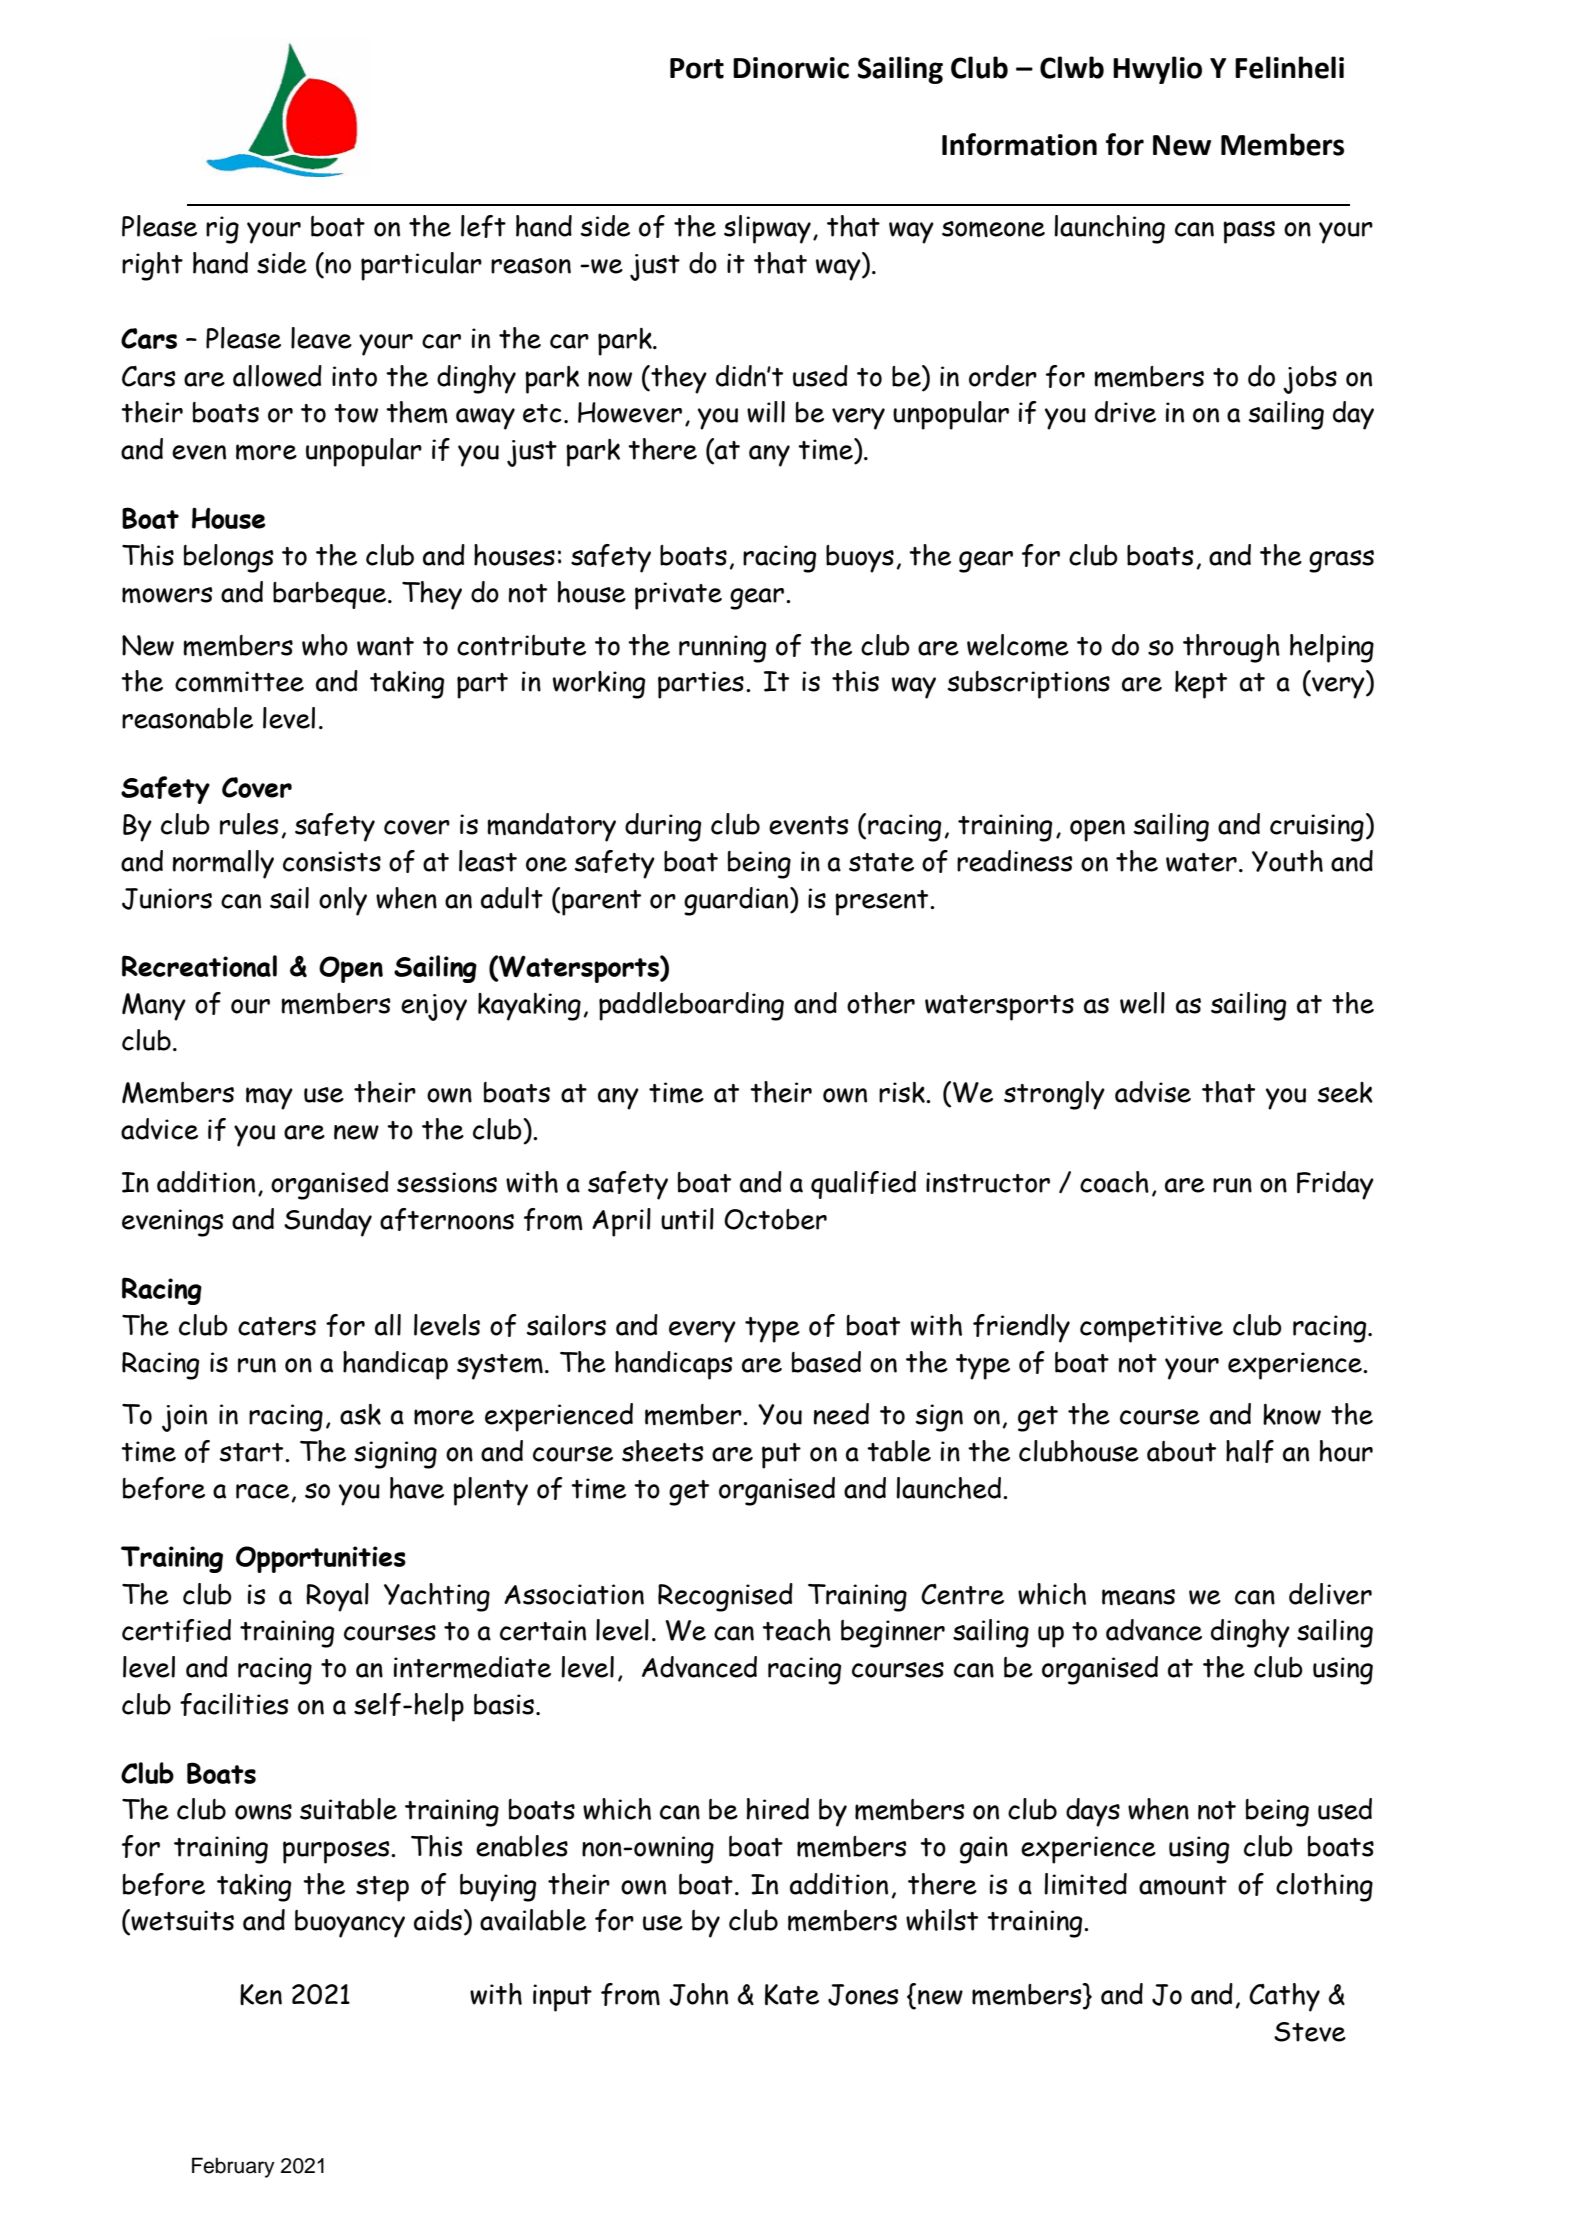  I want to click on Kate, so click(792, 1994).
